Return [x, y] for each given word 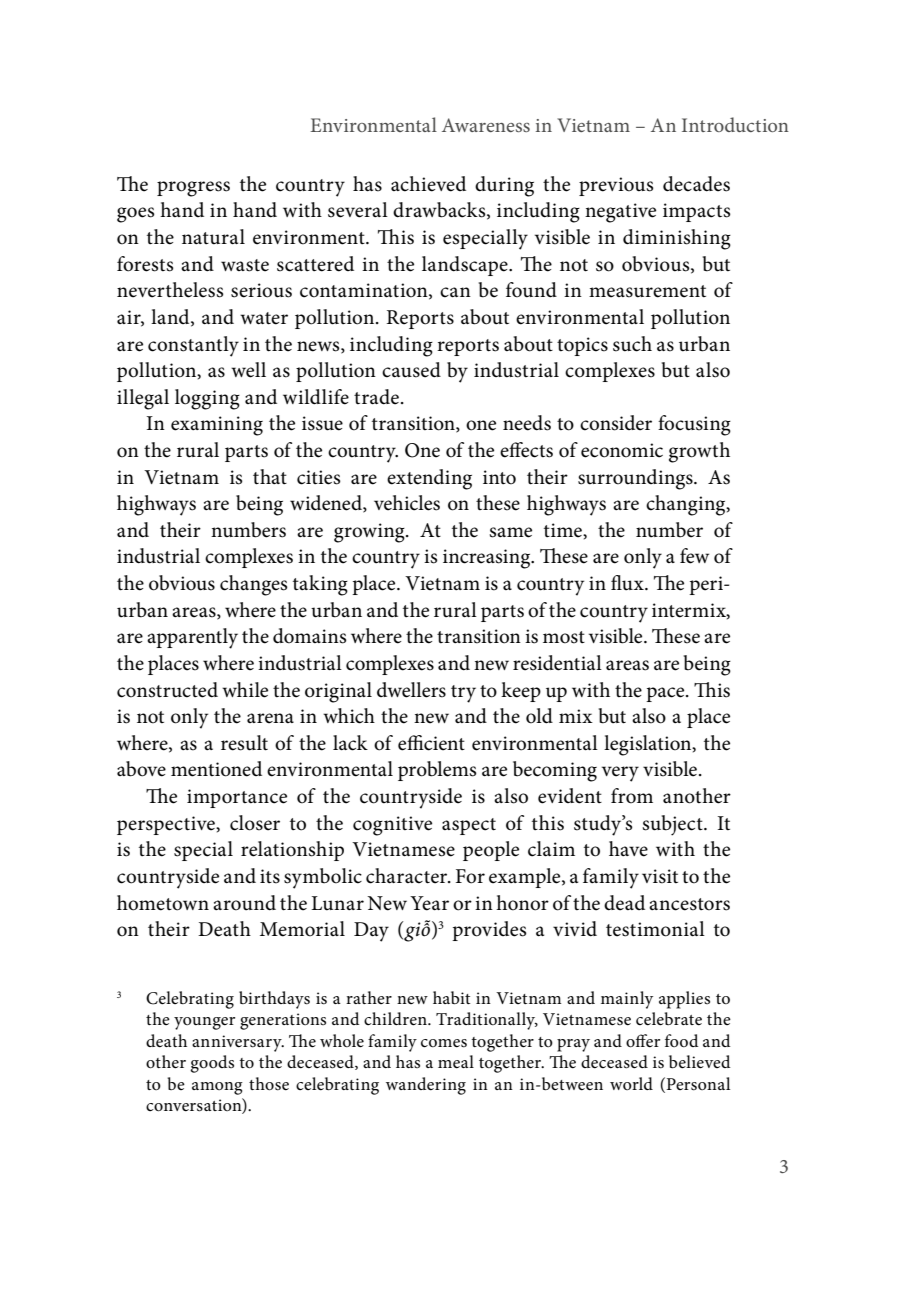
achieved [428, 184]
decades [696, 184]
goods [212, 1064]
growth [699, 452]
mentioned [216, 769]
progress [193, 189]
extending [429, 479]
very [620, 774]
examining [217, 426]
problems [437, 771]
